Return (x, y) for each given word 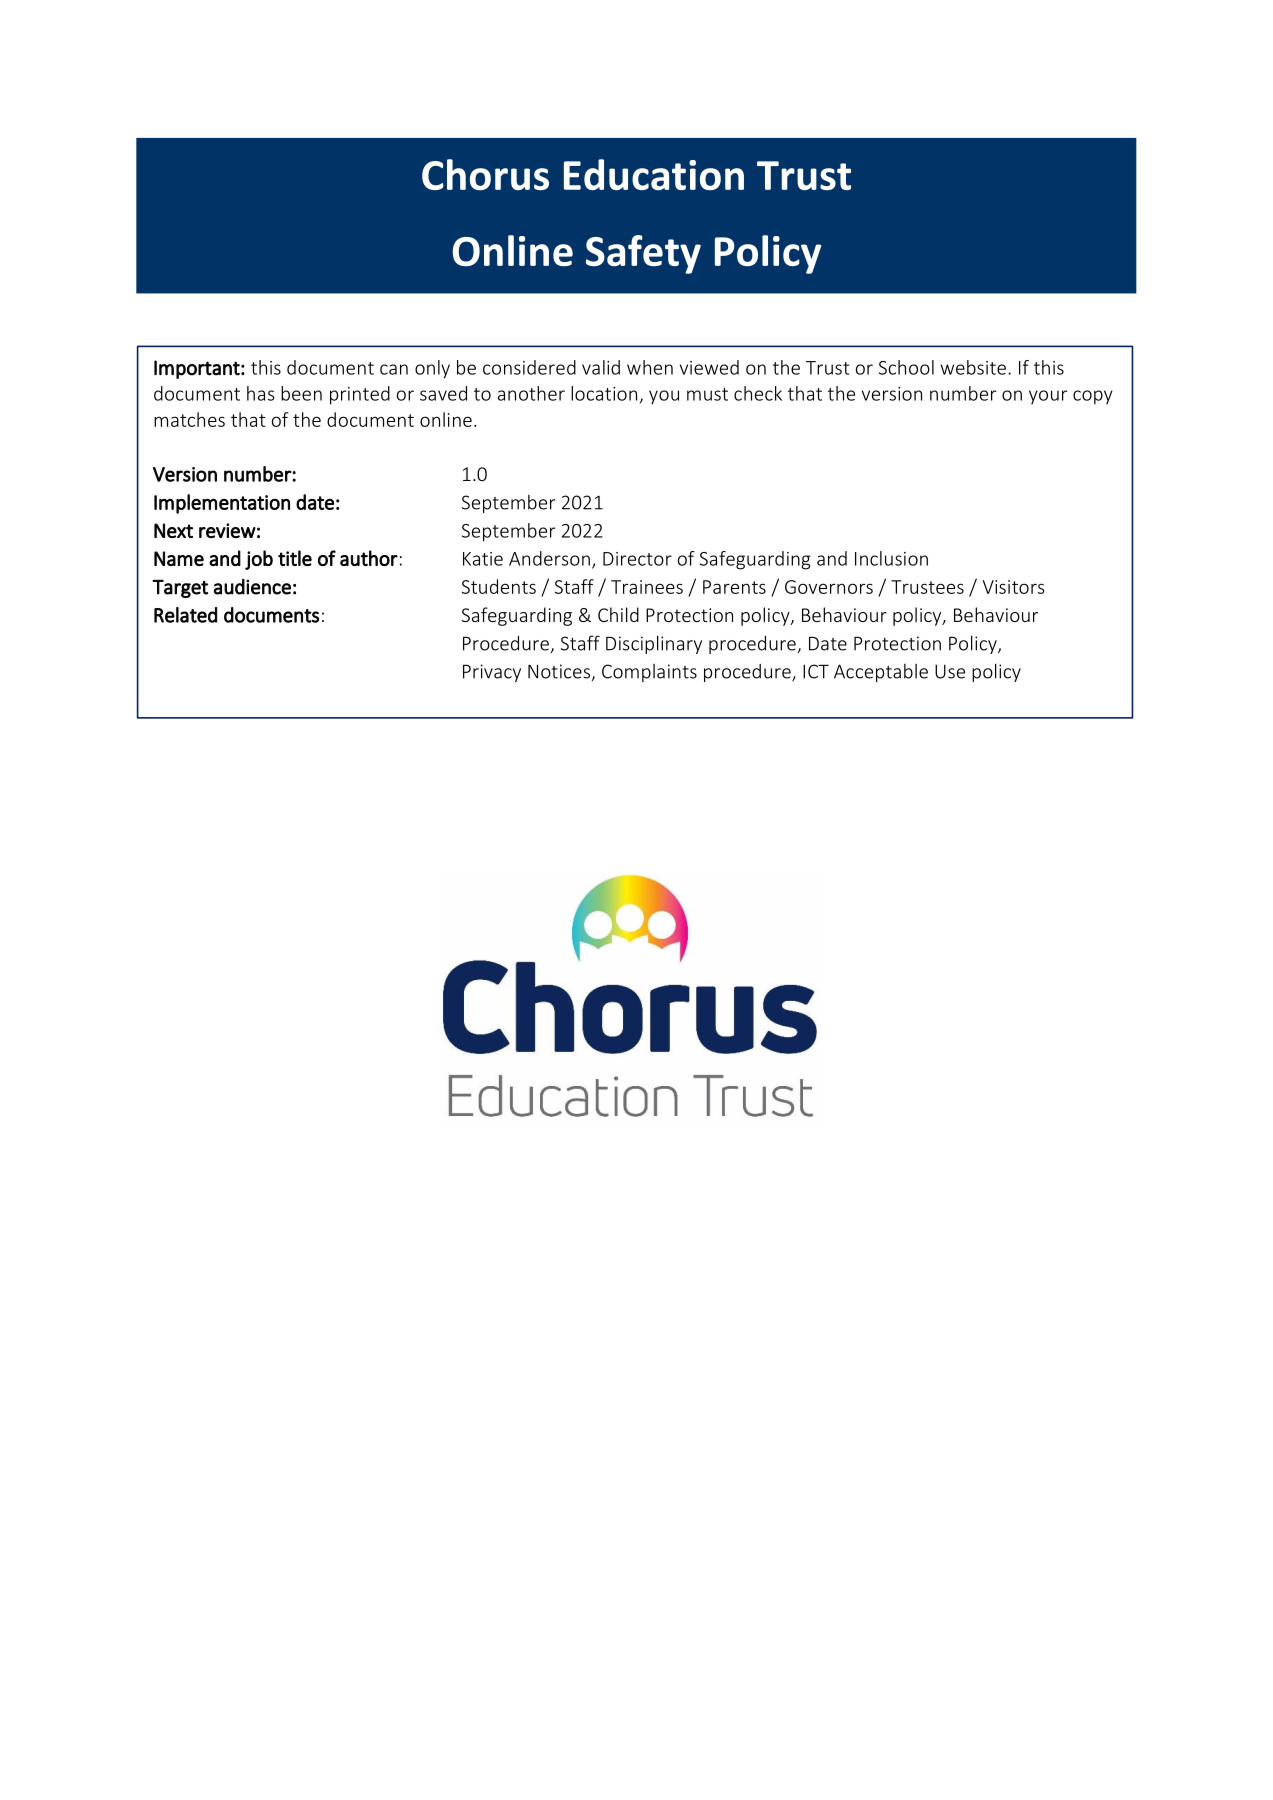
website (973, 367)
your (1048, 397)
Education (654, 174)
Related (185, 615)
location (604, 393)
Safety (643, 254)
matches (189, 419)
